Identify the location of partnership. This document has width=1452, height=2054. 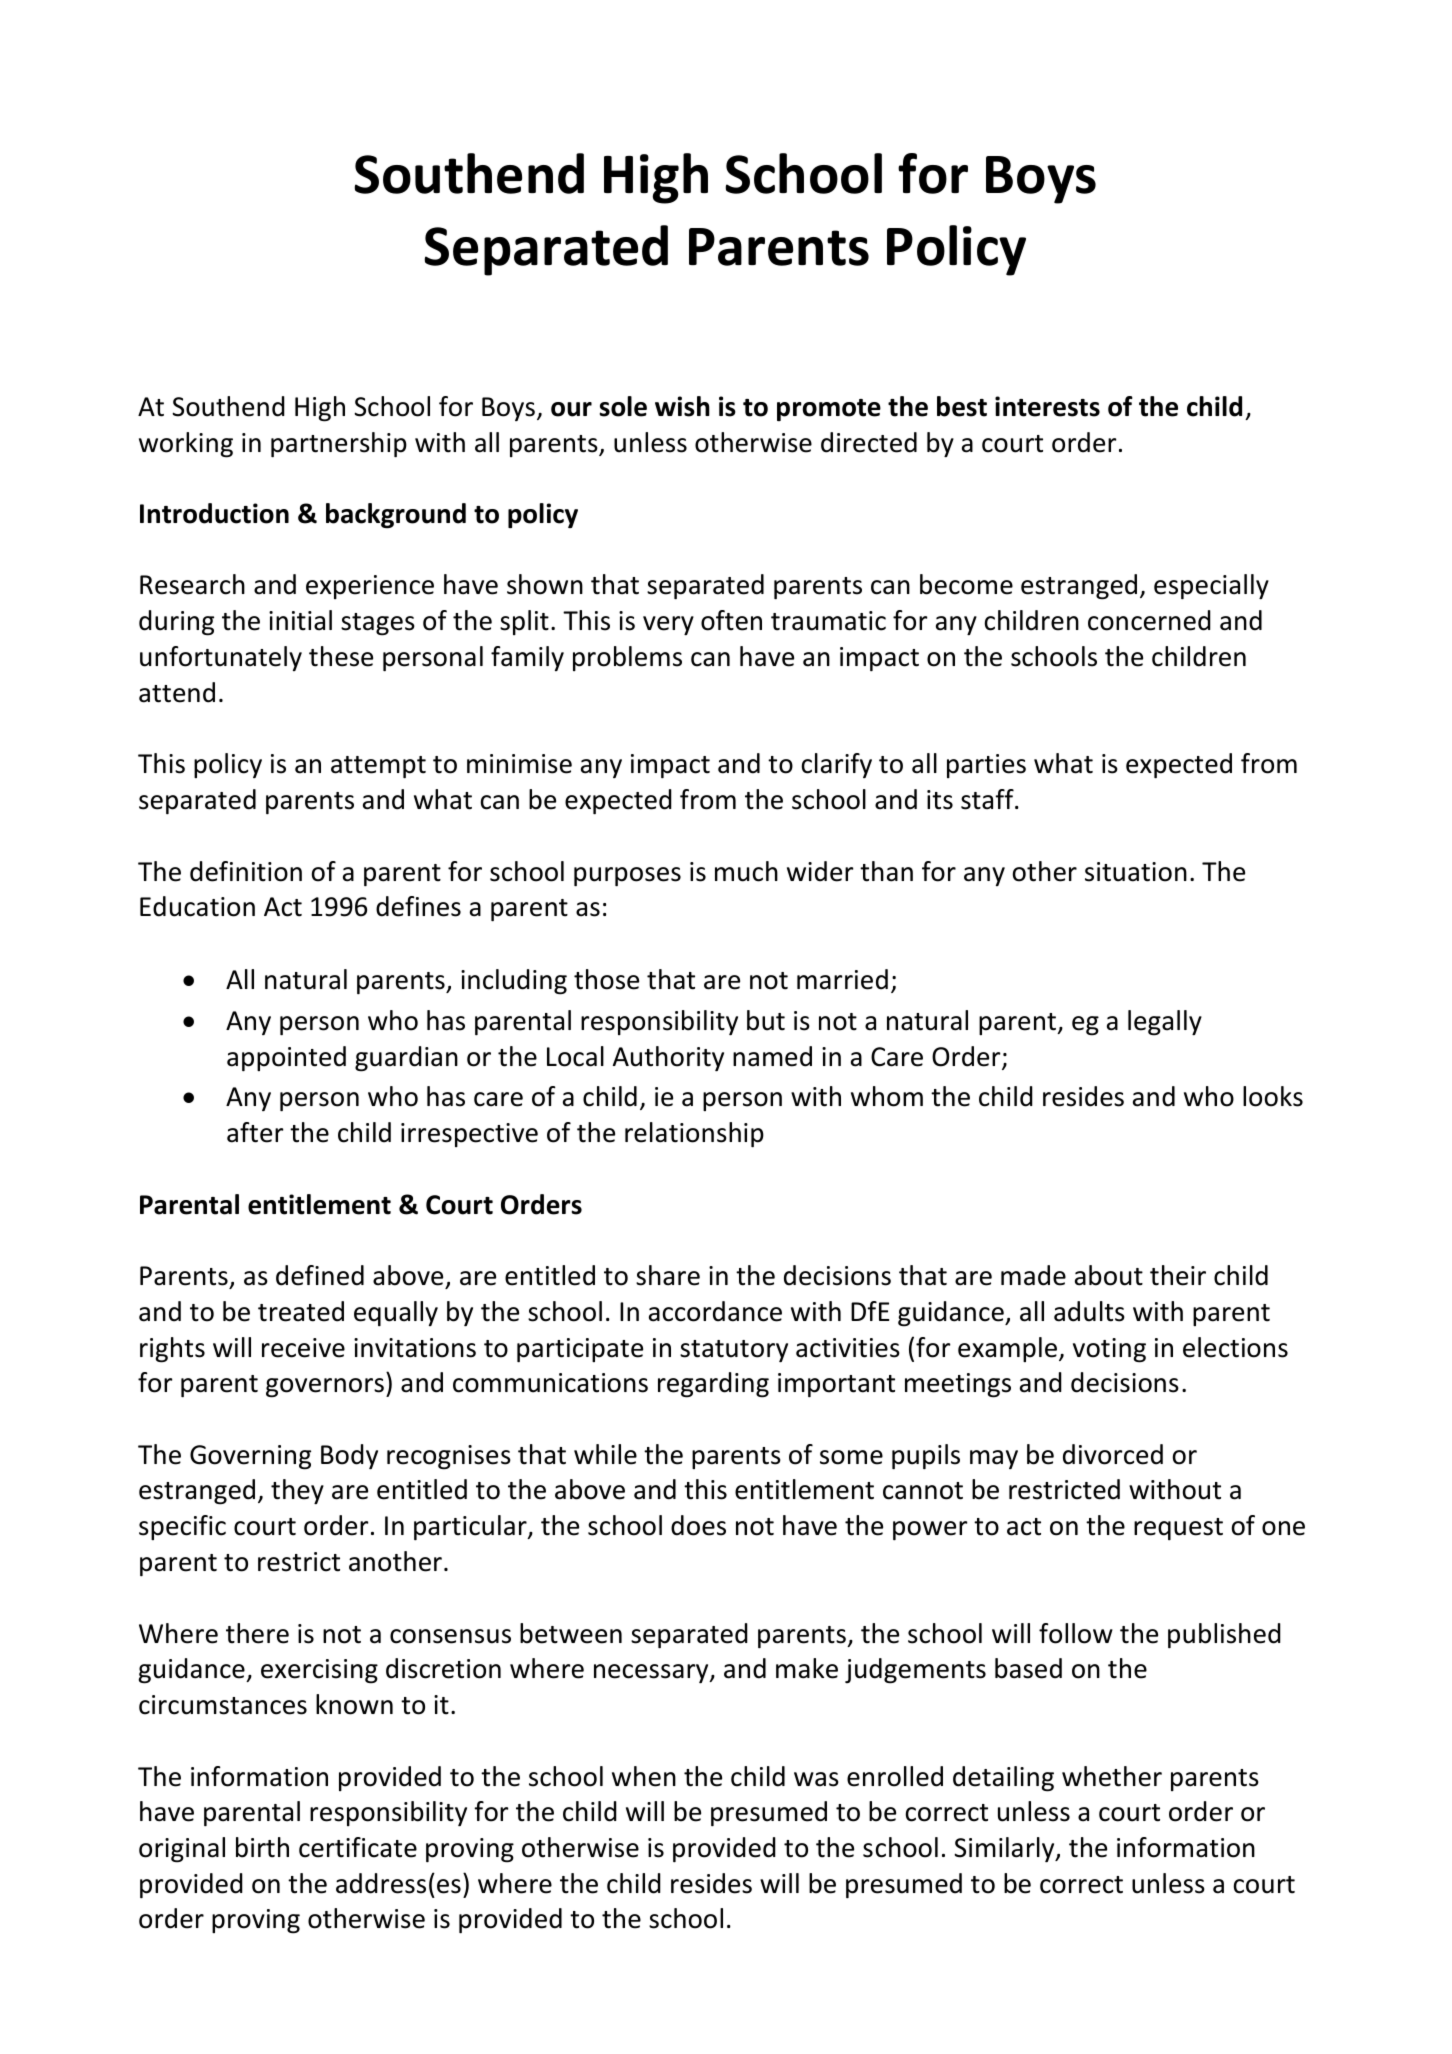
(339, 444).
